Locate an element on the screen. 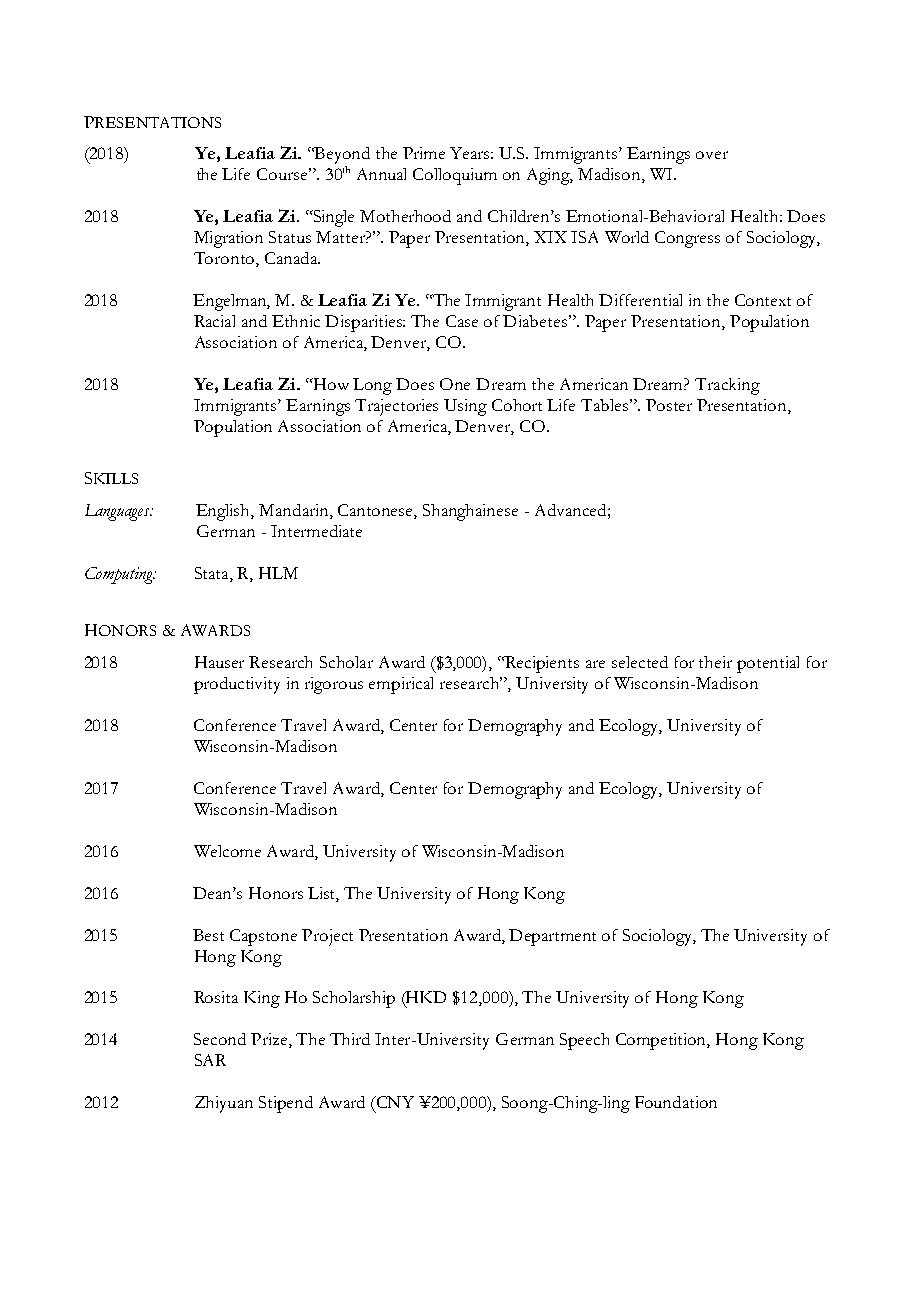 This screenshot has width=924, height=1308. SAR is located at coordinates (210, 1060).
